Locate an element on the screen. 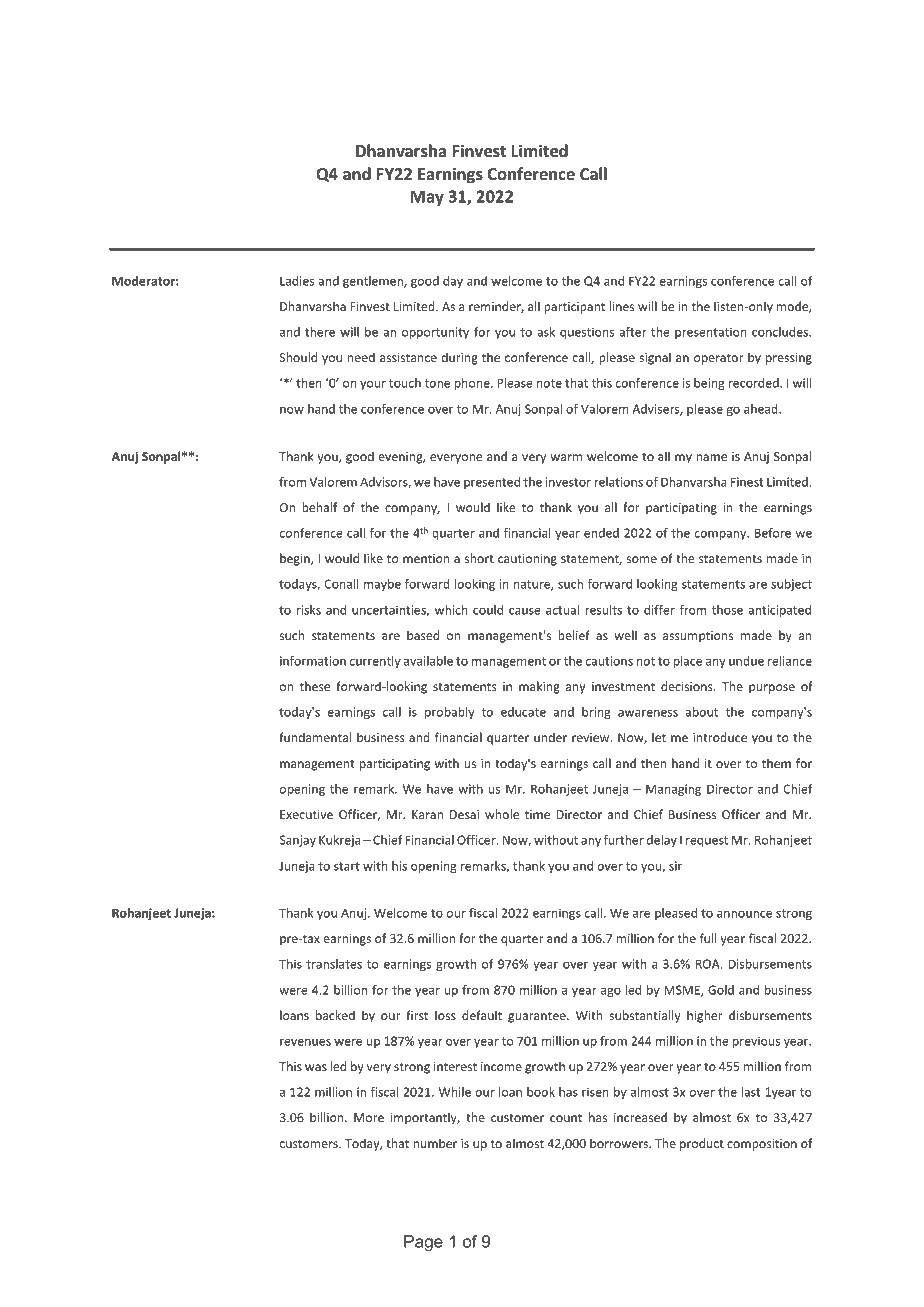  actual is located at coordinates (562, 610).
